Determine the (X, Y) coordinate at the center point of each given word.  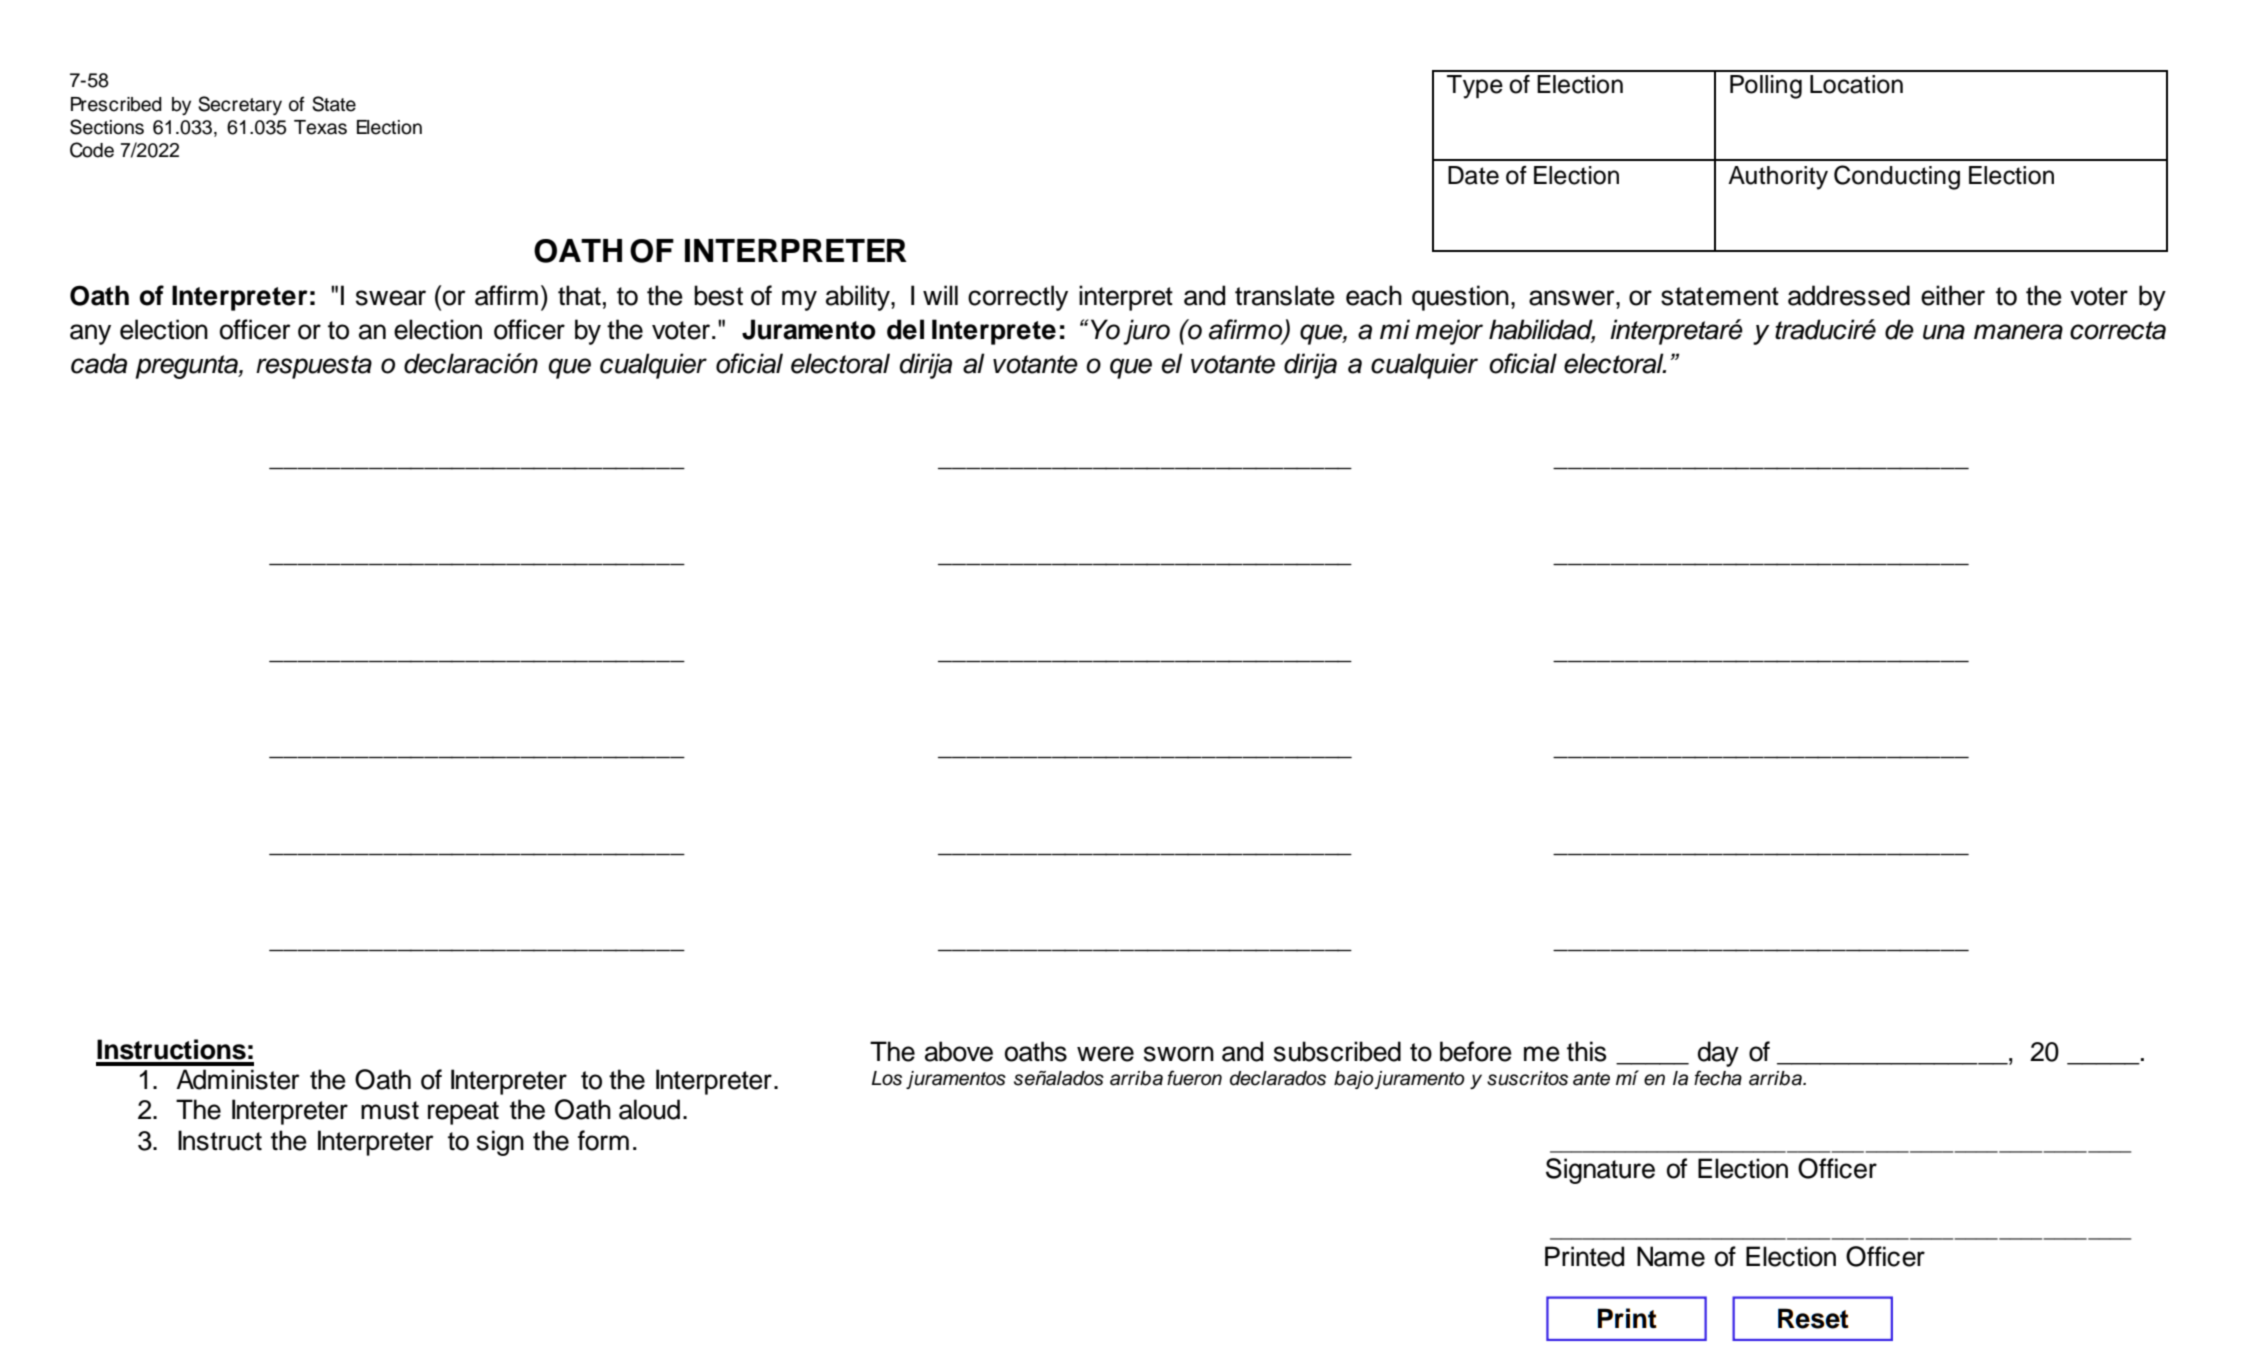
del (905, 329)
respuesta (314, 367)
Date (1473, 175)
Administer (238, 1079)
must (390, 1110)
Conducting (1897, 177)
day (1718, 1054)
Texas (320, 127)
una (1944, 332)
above (959, 1051)
